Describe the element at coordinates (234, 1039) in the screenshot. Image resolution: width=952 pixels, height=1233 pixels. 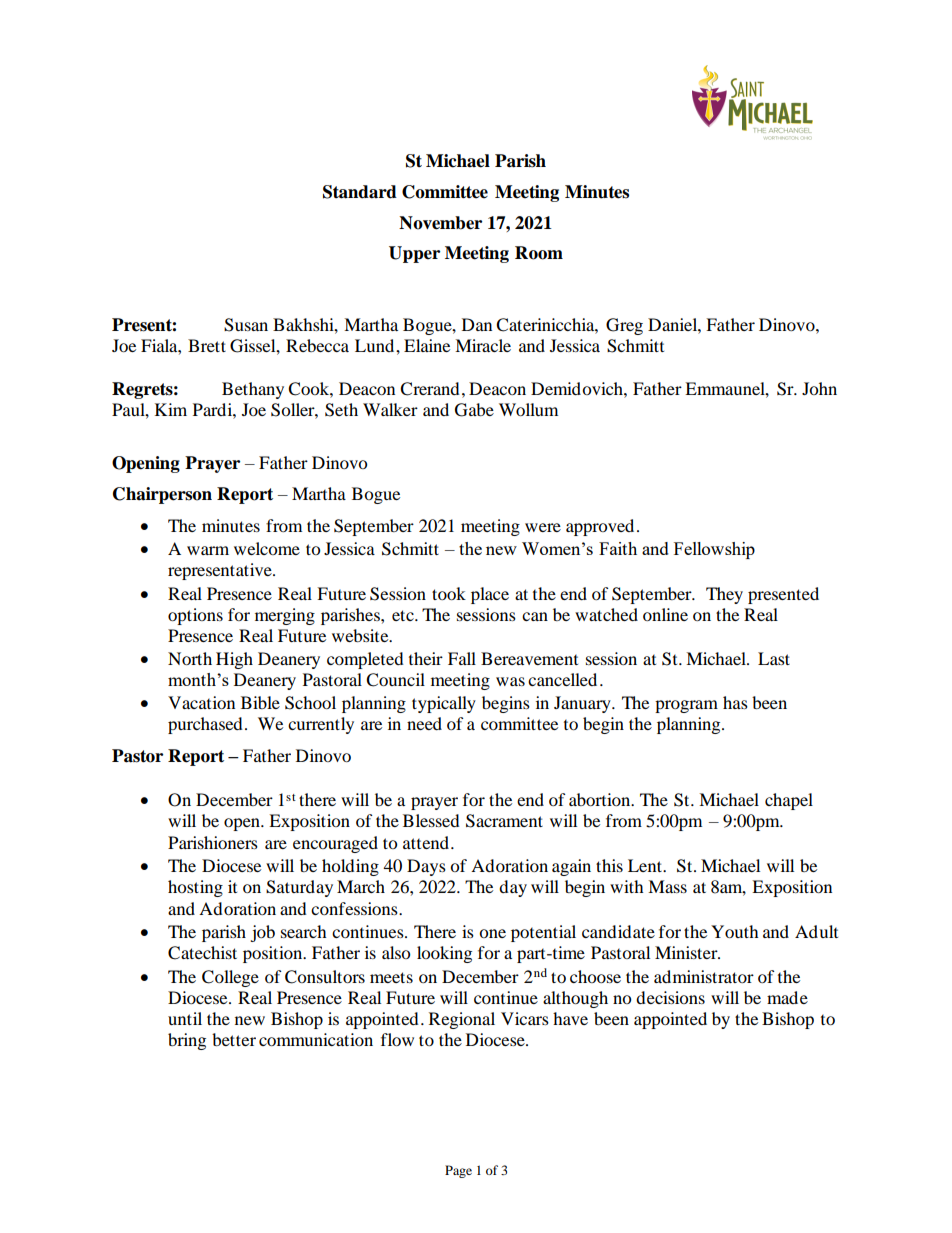
I see `better` at that location.
